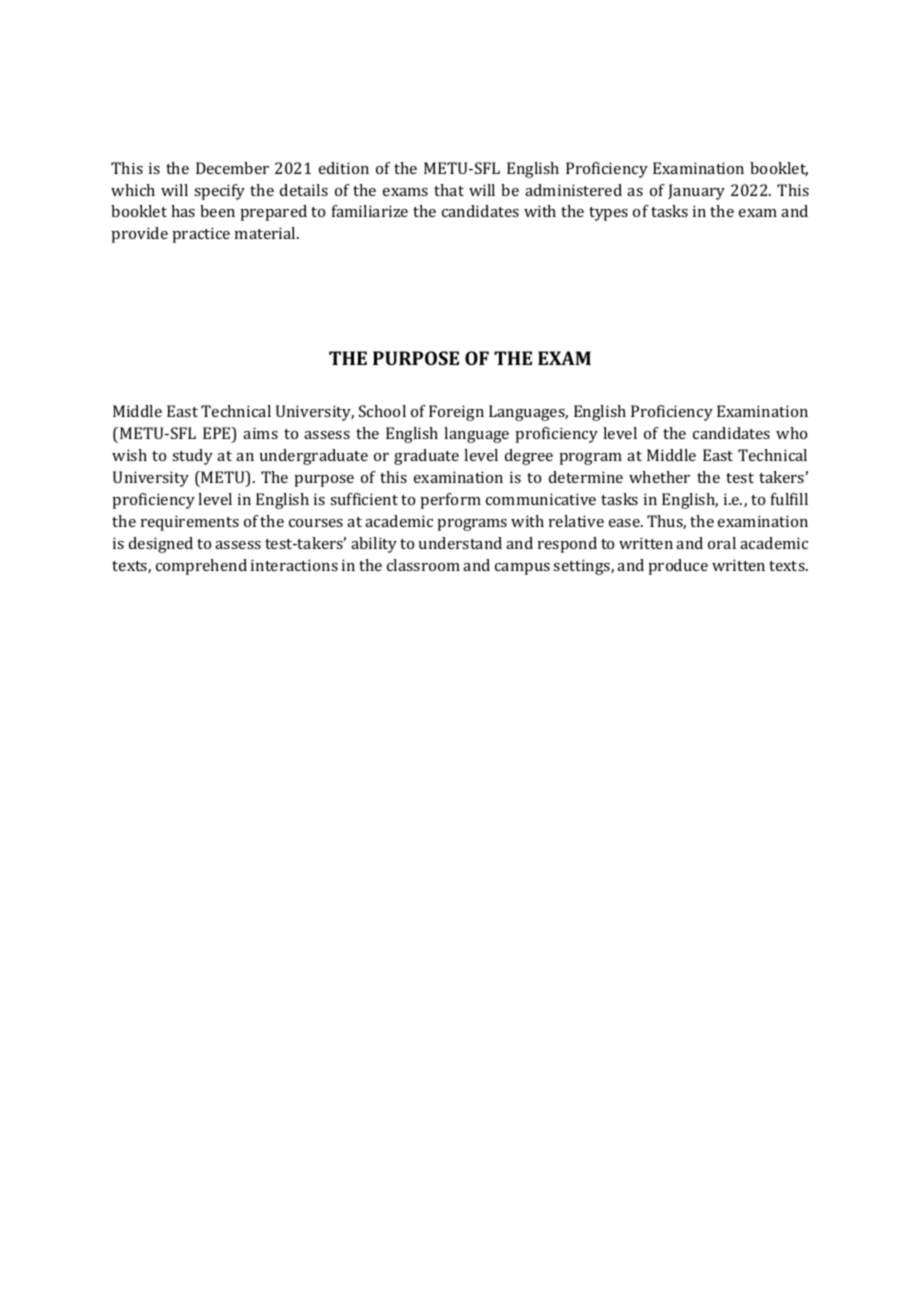  Describe the element at coordinates (791, 433) in the screenshot. I see `who` at that location.
